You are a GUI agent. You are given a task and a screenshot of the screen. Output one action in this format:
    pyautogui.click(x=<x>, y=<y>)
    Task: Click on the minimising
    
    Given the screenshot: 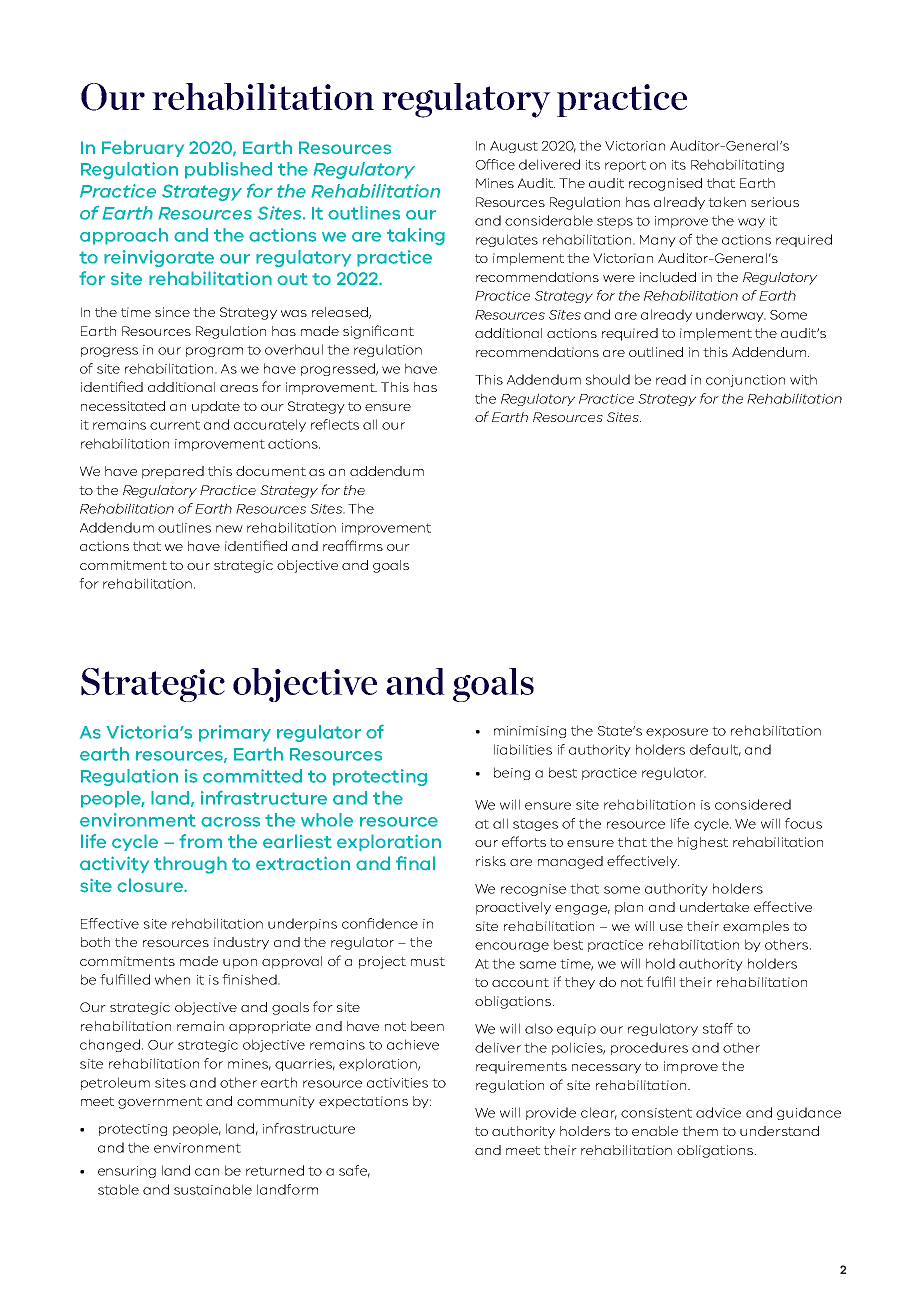 What is the action you would take?
    pyautogui.click(x=530, y=732)
